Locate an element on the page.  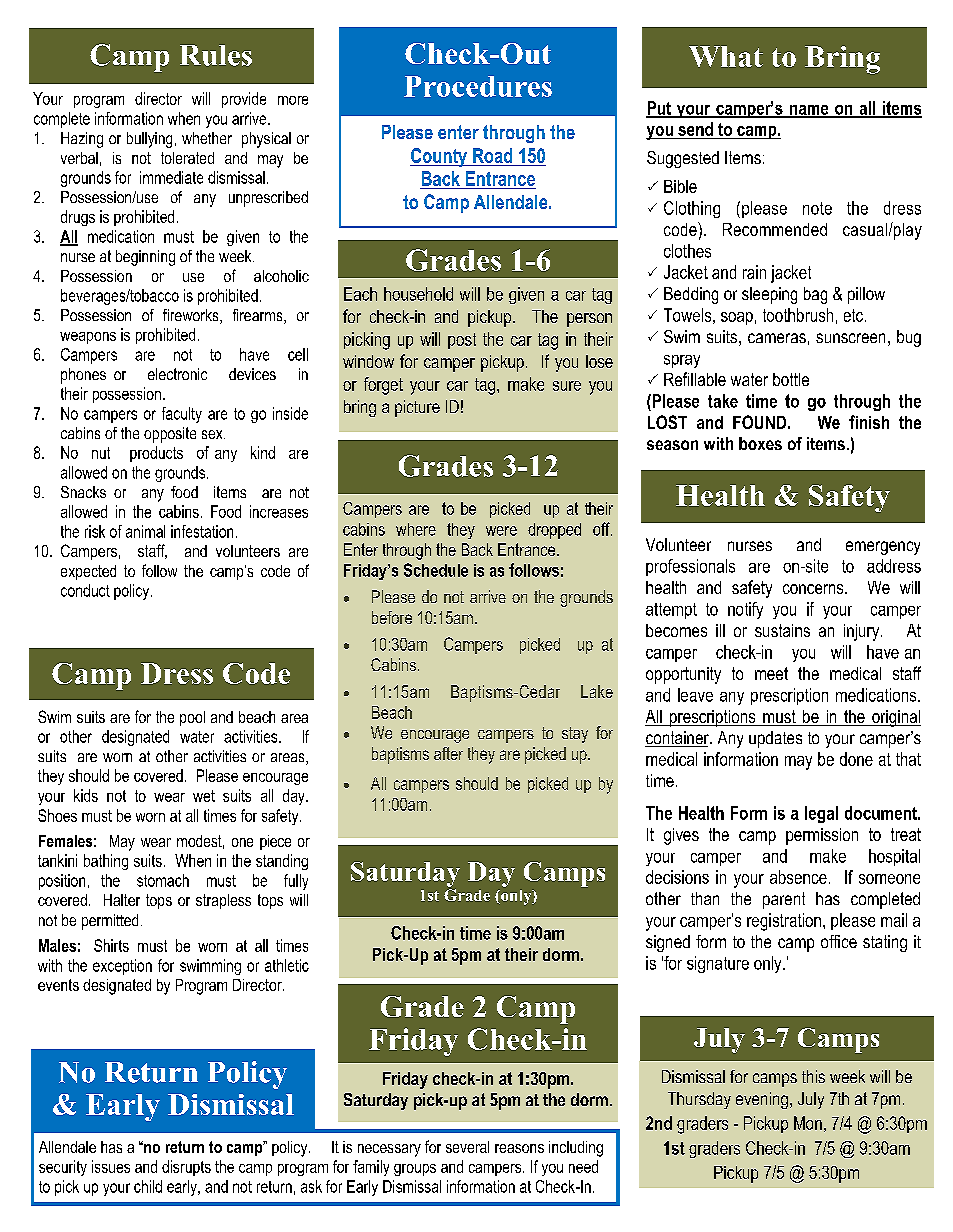
picture is located at coordinates (417, 408).
